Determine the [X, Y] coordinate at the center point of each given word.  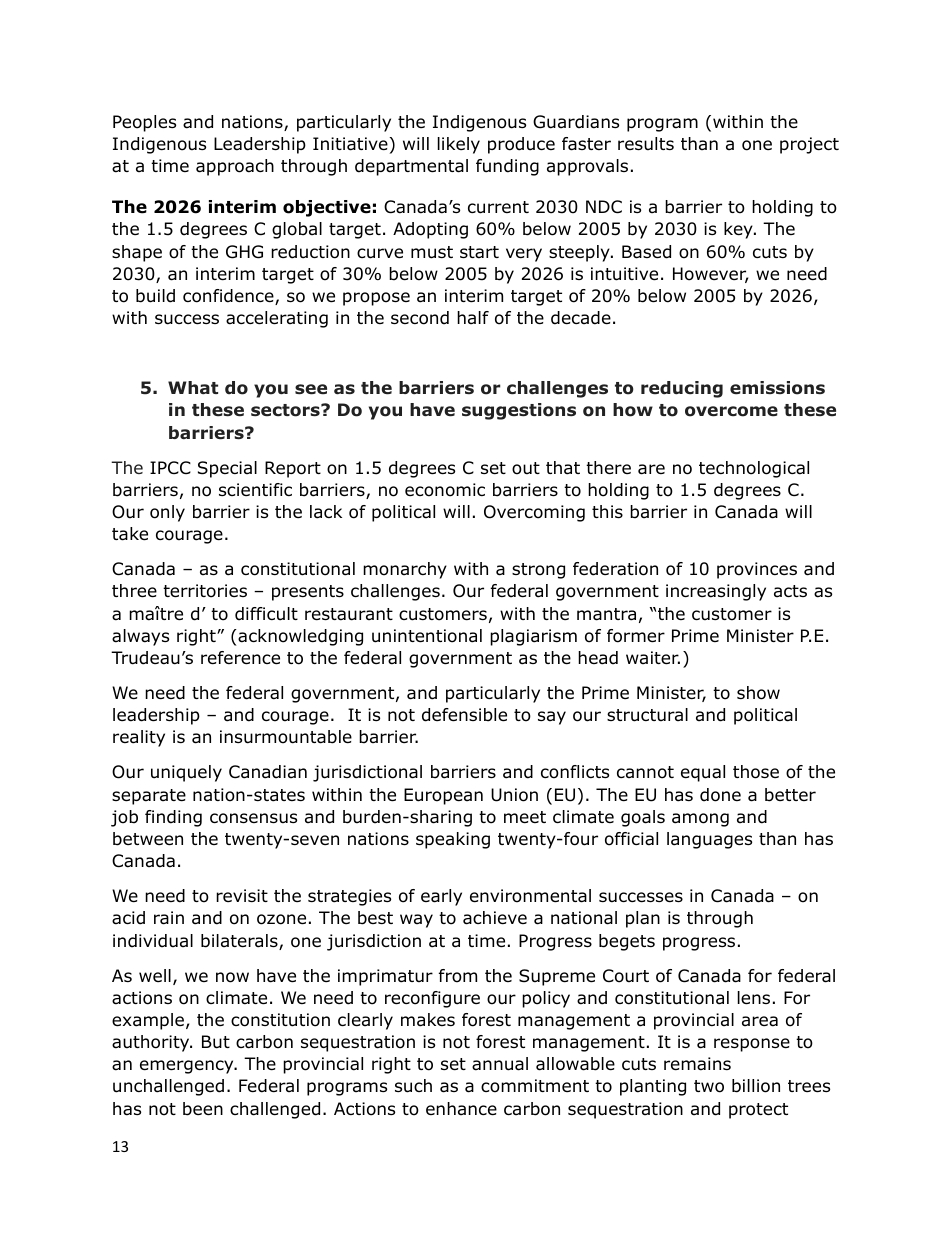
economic [445, 490]
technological [754, 469]
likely [459, 145]
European [443, 796]
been [203, 1109]
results [646, 143]
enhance [461, 1109]
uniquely [186, 773]
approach [235, 167]
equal [703, 773]
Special [227, 469]
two [709, 1086]
